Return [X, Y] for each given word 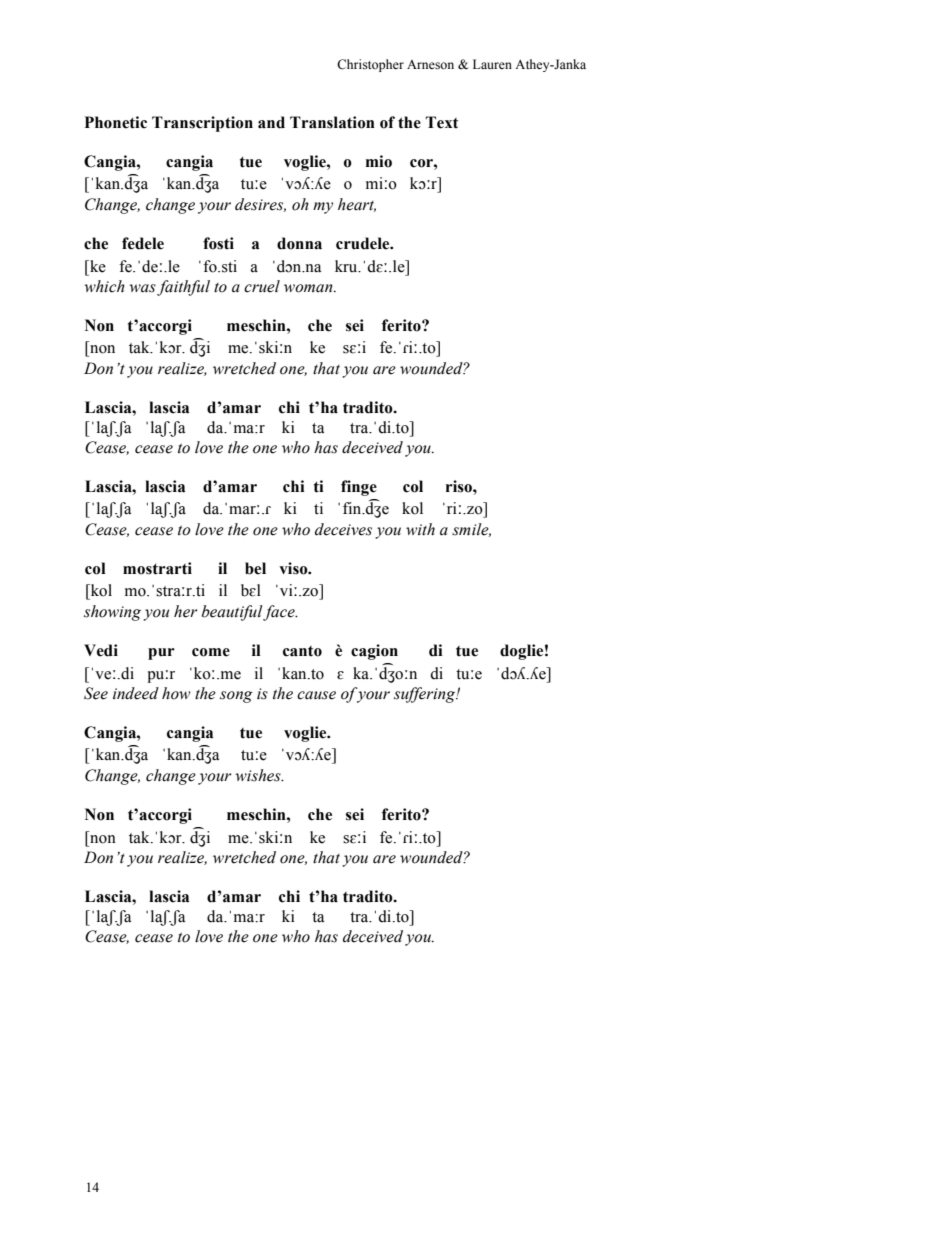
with [420, 529]
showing [112, 613]
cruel [262, 286]
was [142, 288]
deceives [343, 529]
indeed [136, 693]
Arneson [430, 65]
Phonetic [116, 122]
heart [357, 205]
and [271, 122]
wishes [259, 775]
